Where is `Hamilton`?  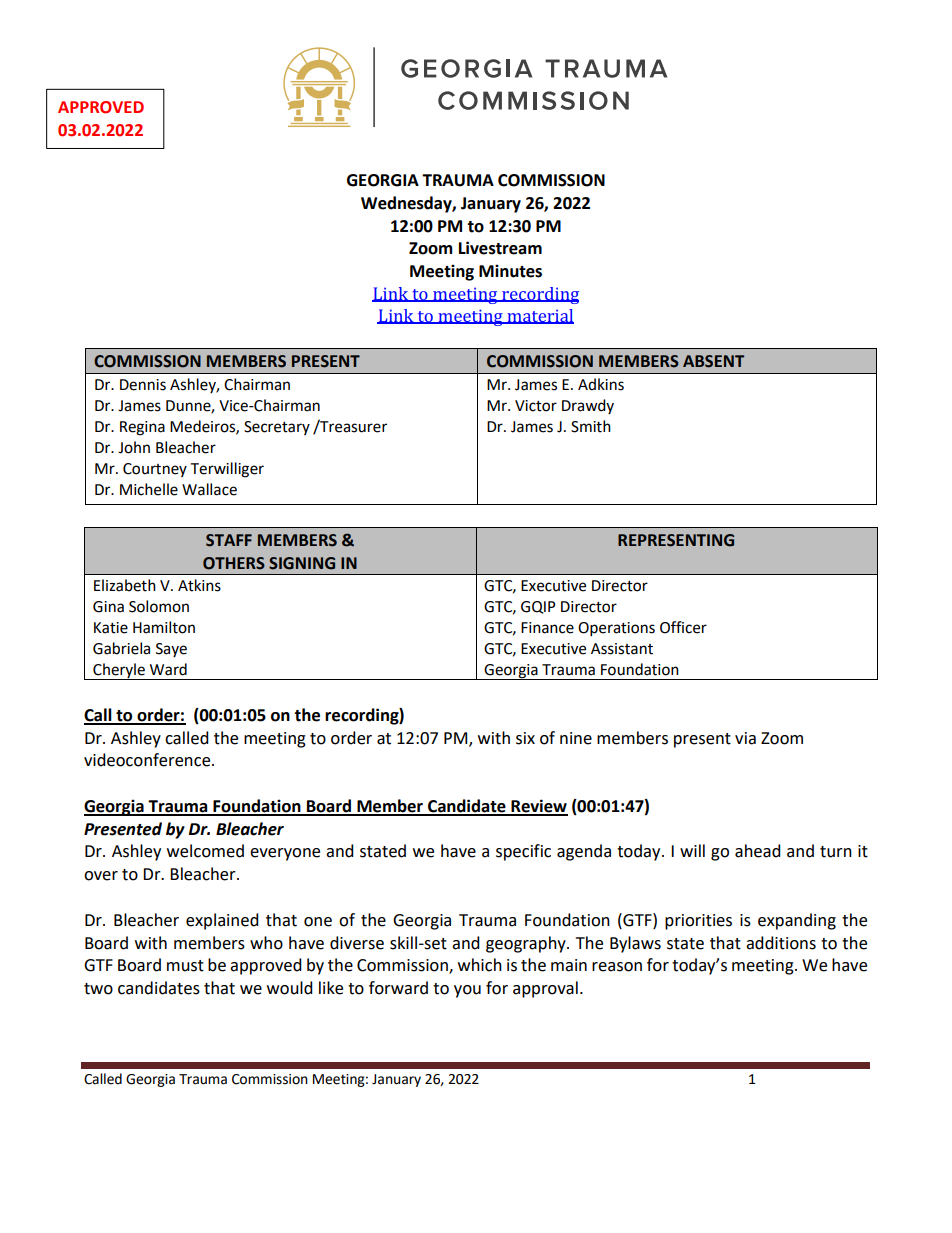 Hamilton is located at coordinates (164, 627).
